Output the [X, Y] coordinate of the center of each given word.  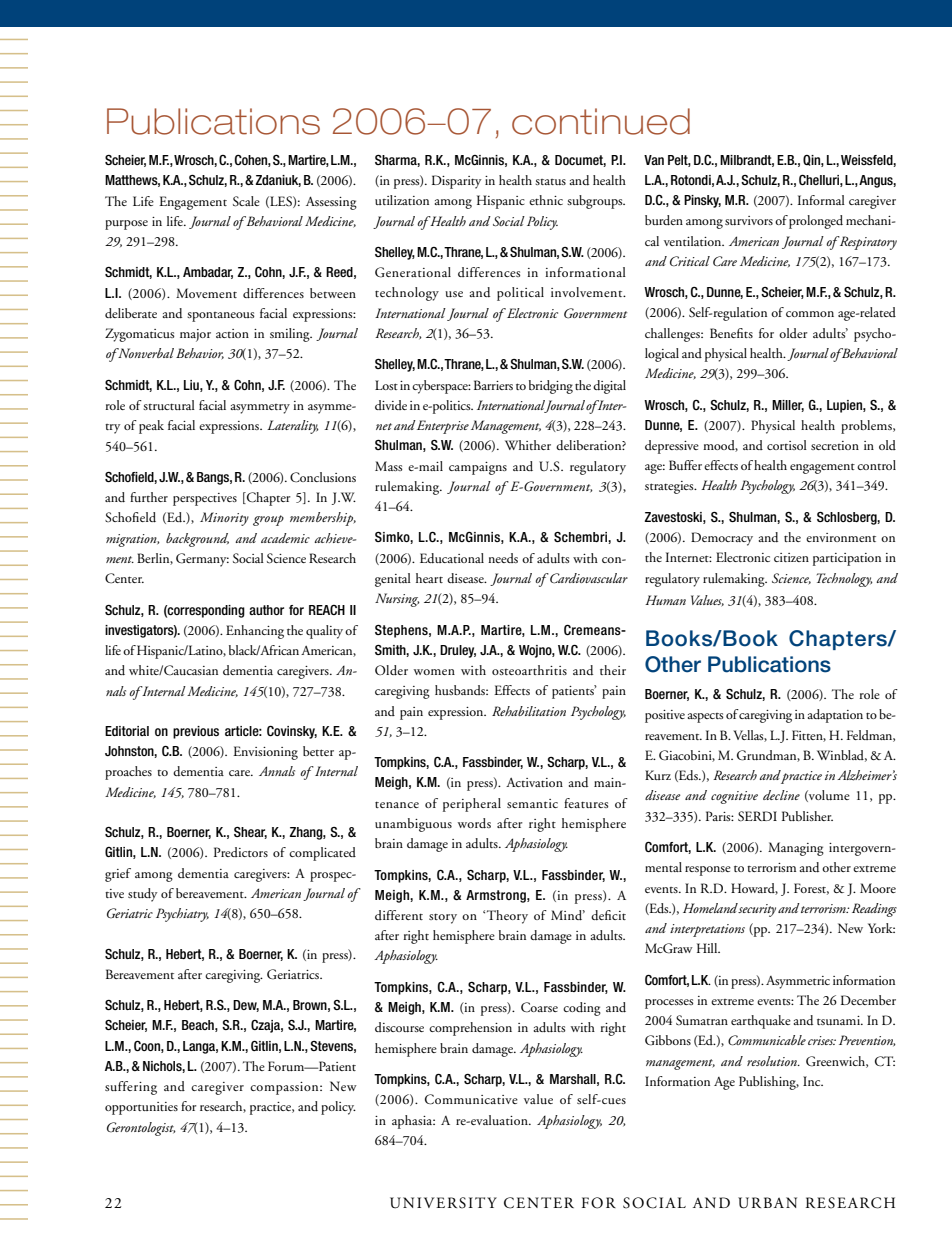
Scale [246, 201]
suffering [131, 1088]
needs [503, 558]
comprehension [470, 1029]
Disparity [456, 182]
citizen [791, 557]
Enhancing [255, 632]
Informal [821, 200]
